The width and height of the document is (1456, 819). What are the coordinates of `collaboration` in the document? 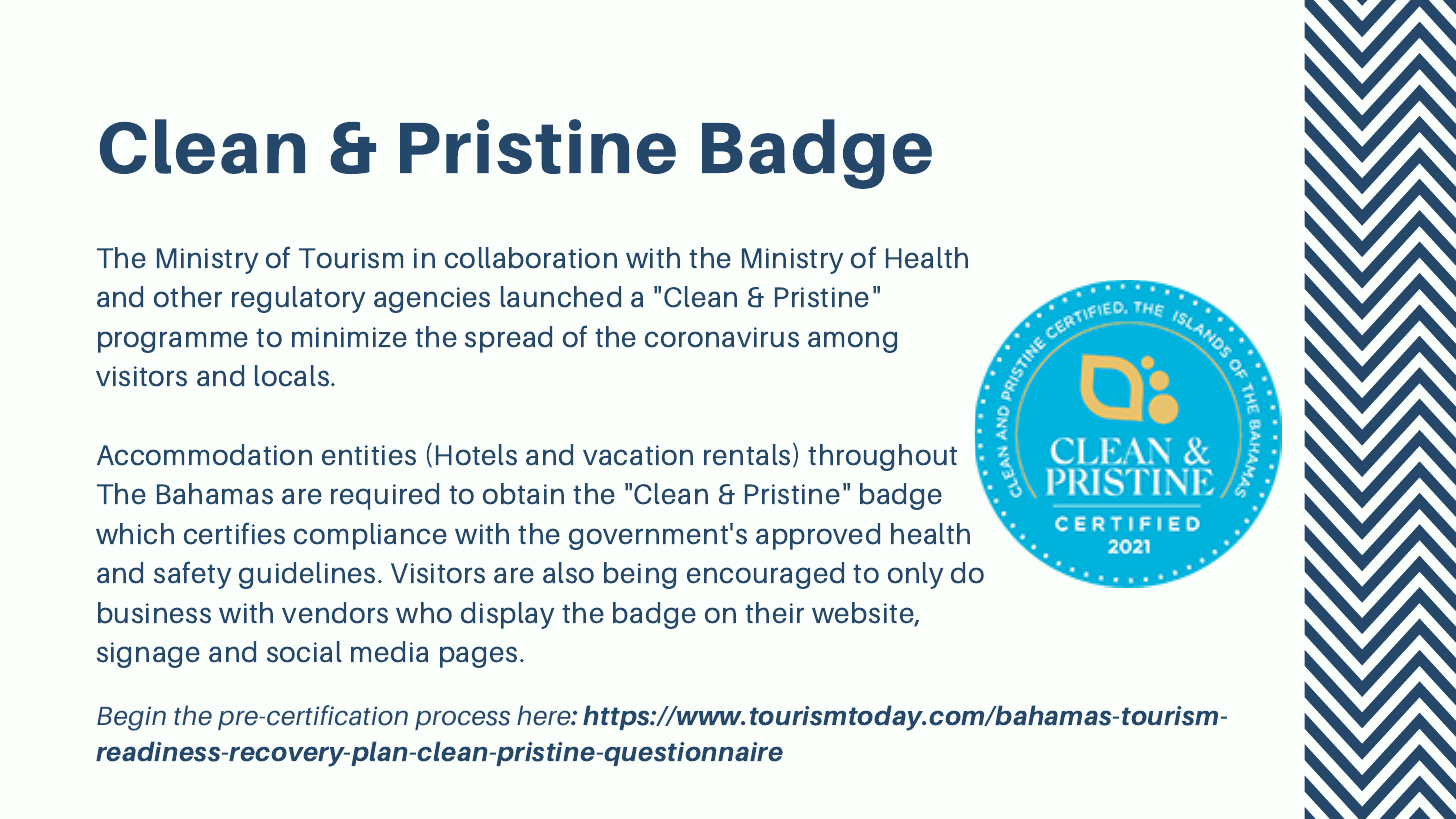 It's located at (531, 258).
